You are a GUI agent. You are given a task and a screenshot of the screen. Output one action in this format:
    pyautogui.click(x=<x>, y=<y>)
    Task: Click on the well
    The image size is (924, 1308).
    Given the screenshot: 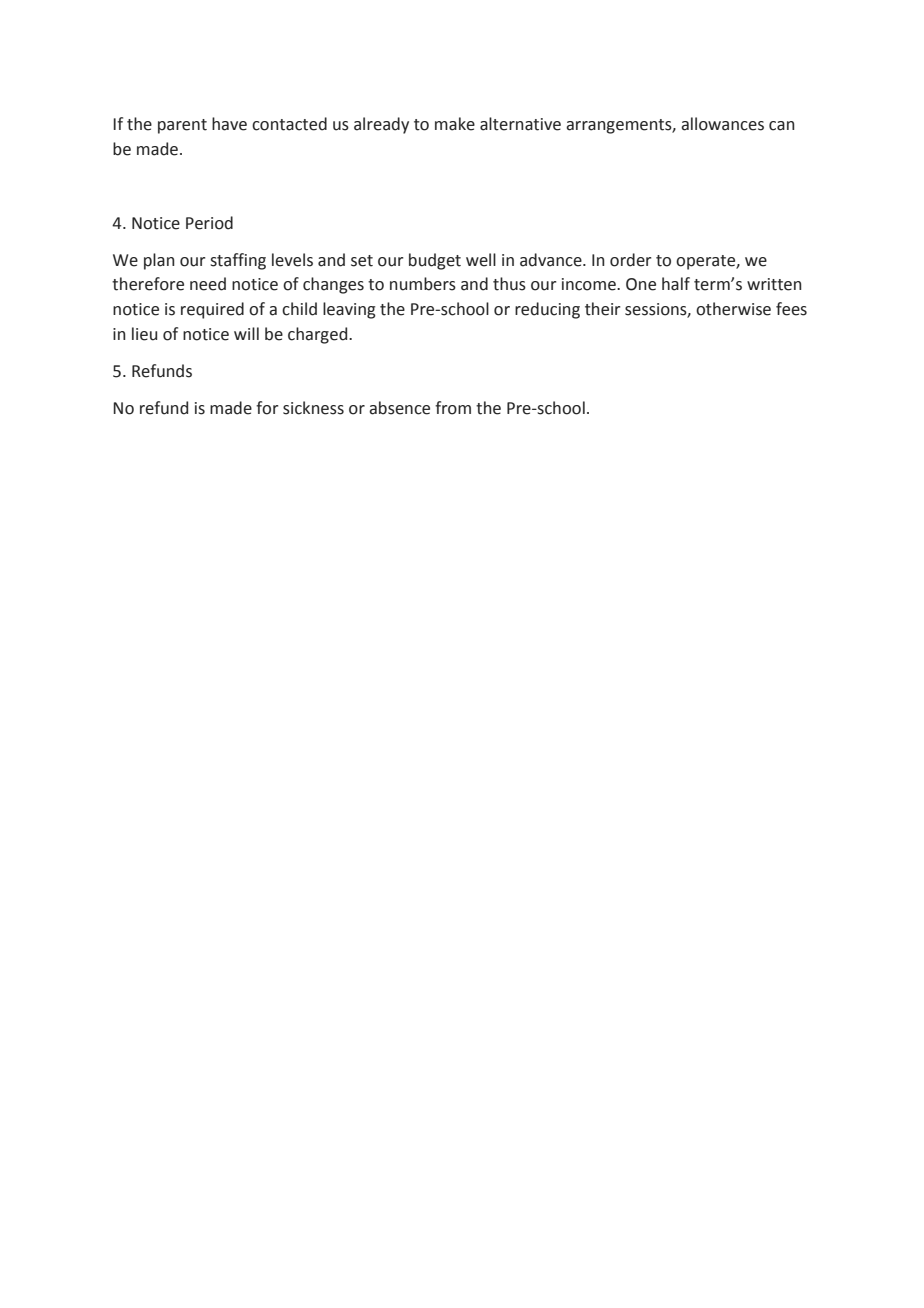 What is the action you would take?
    pyautogui.click(x=481, y=260)
